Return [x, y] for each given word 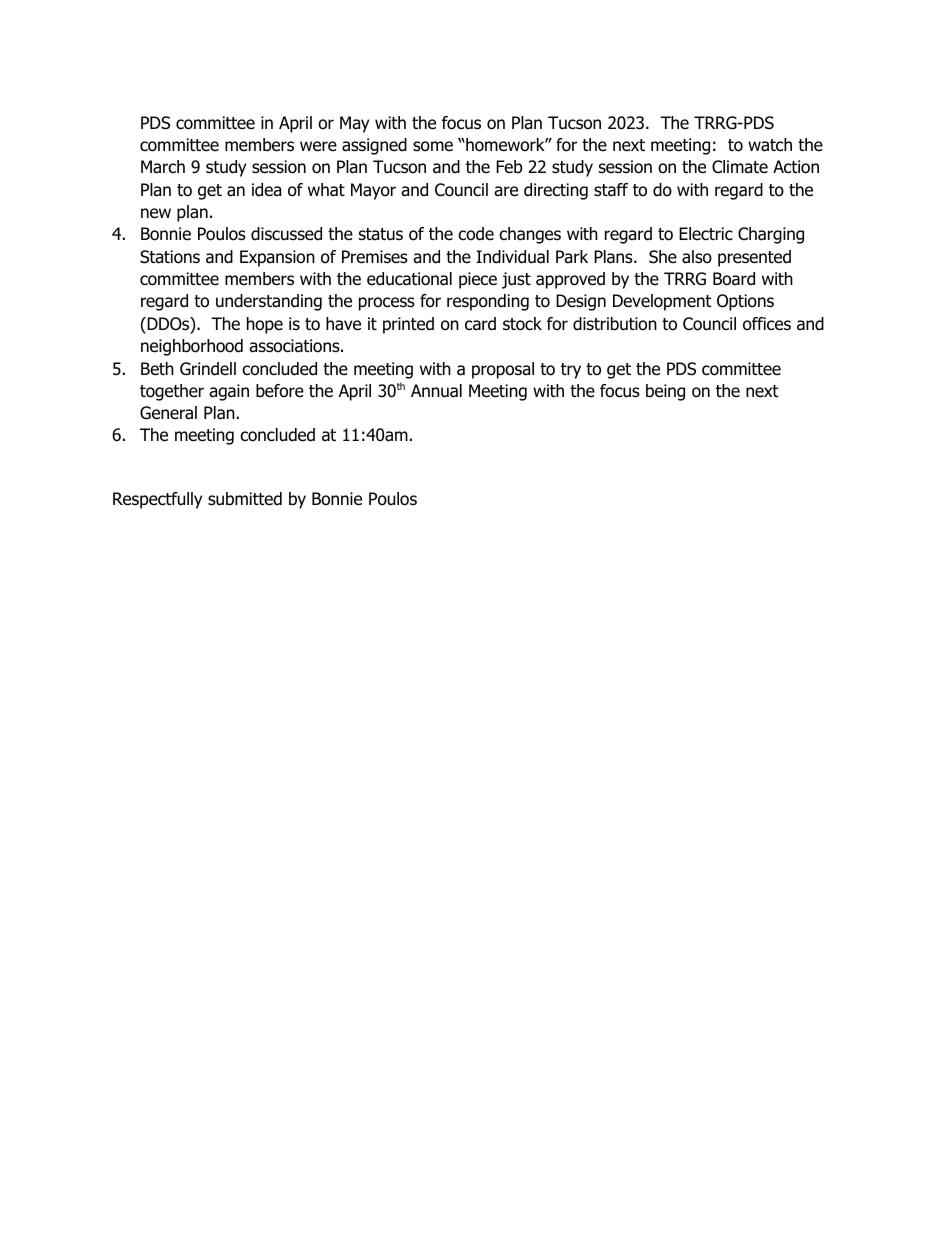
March [163, 167]
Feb [509, 167]
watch [770, 145]
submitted [245, 499]
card [480, 324]
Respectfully [157, 500]
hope [265, 325]
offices [767, 324]
